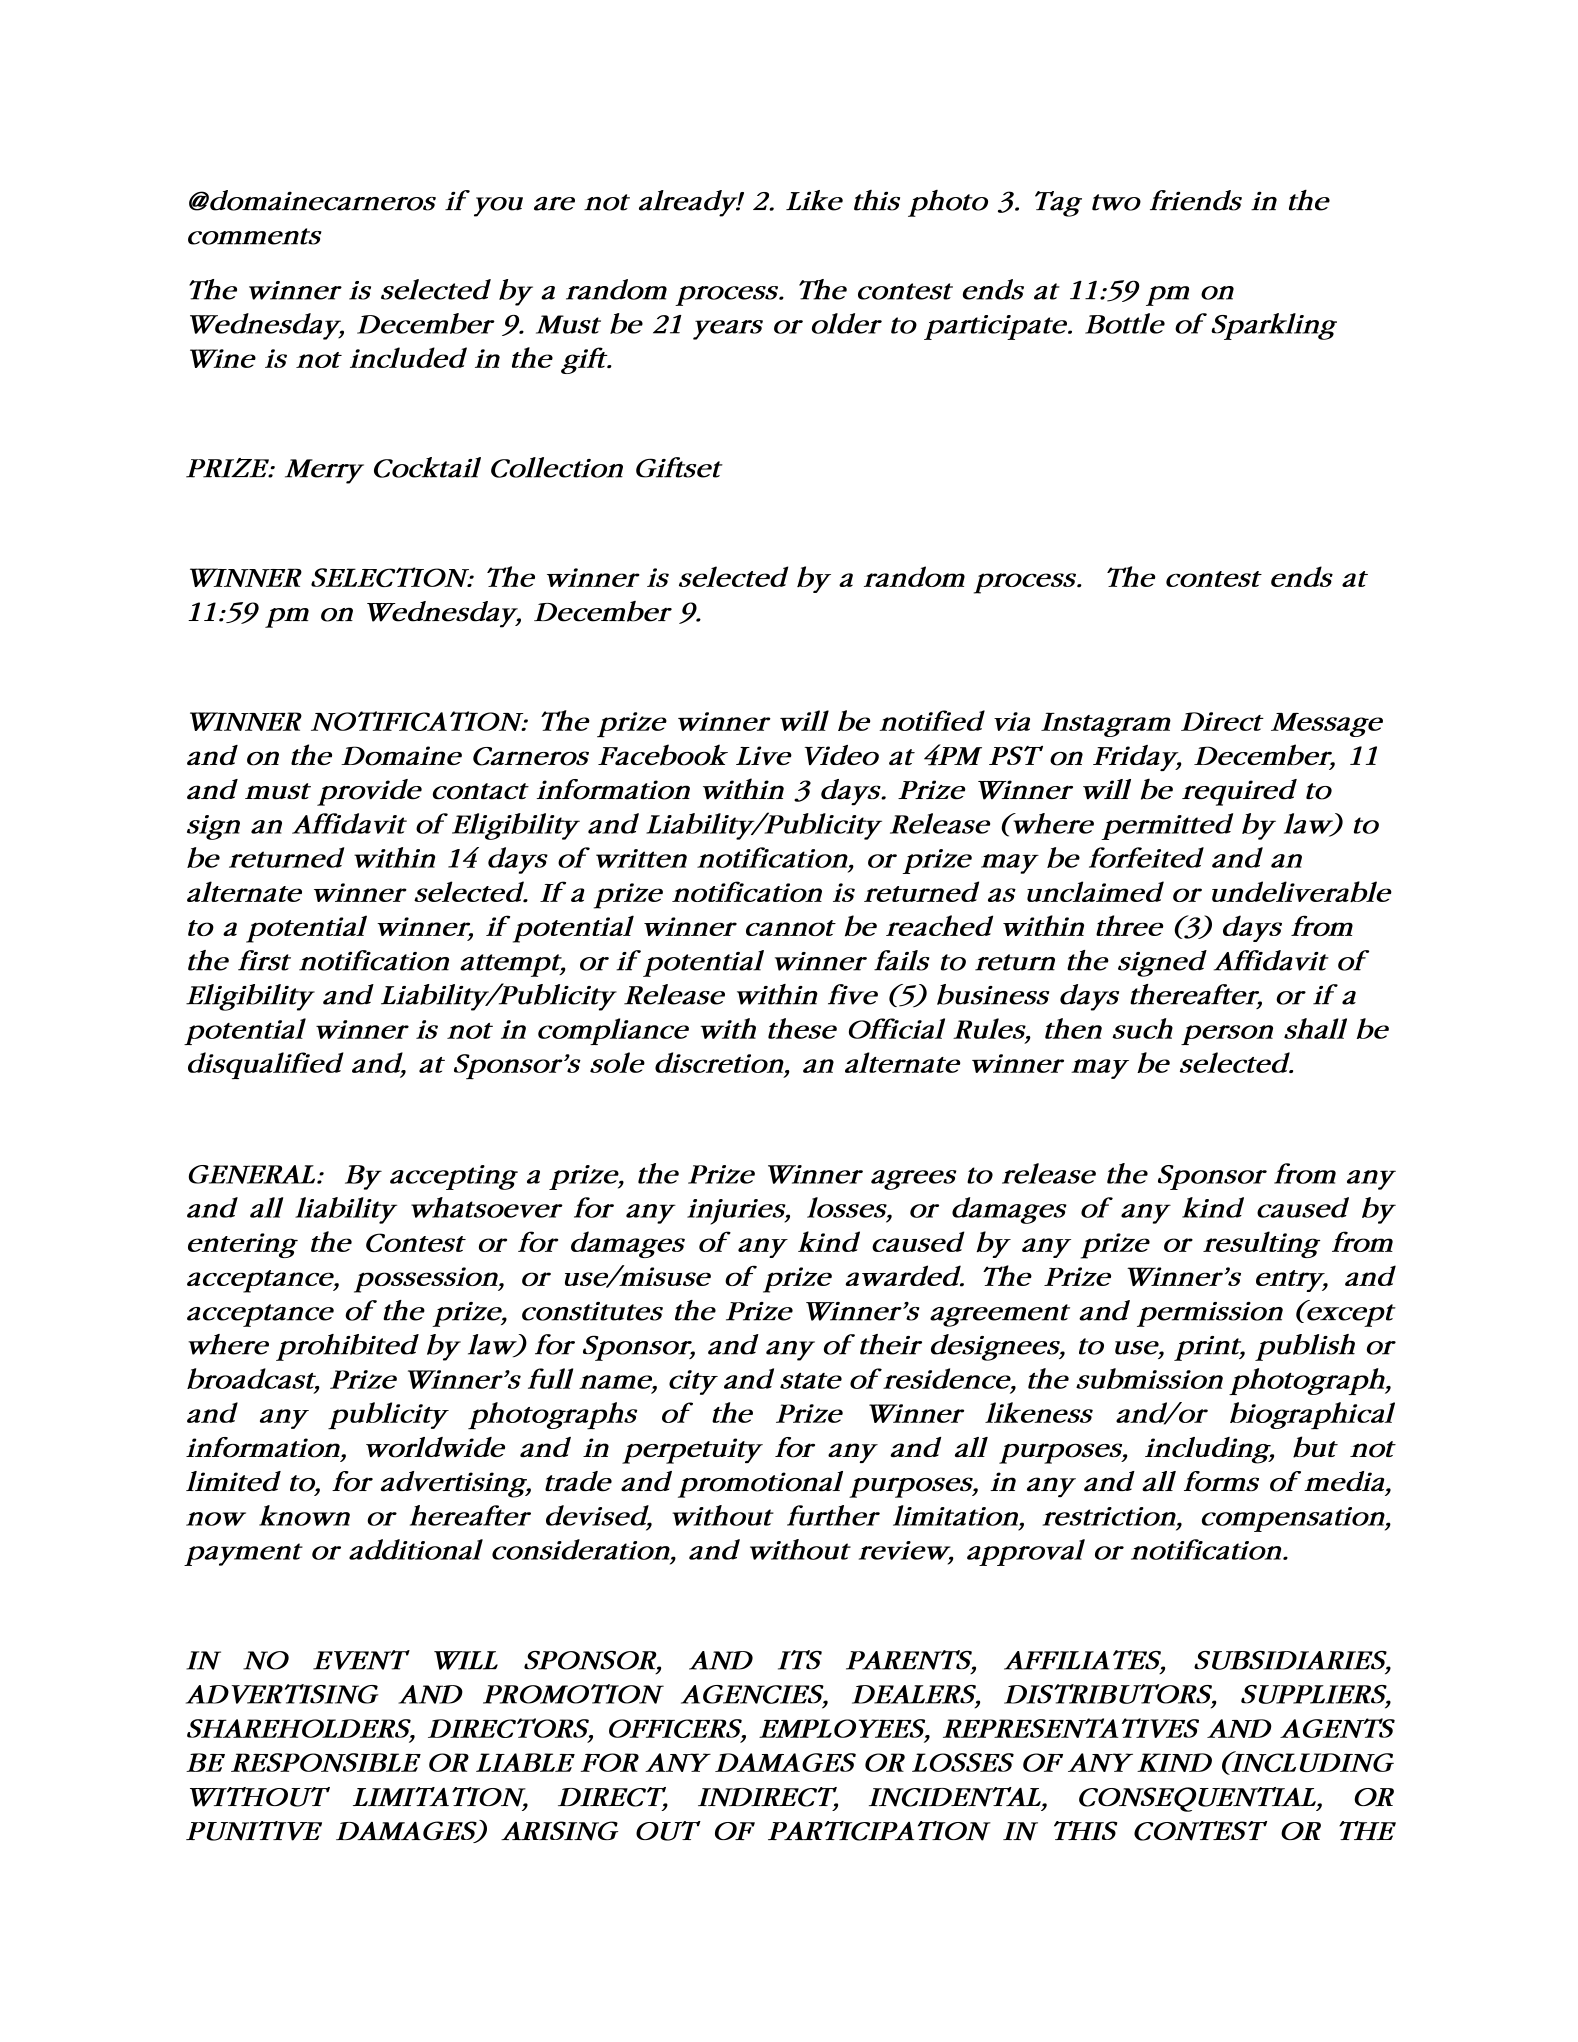 Image resolution: width=1578 pixels, height=2042 pixels. What do you see at coordinates (879, 1831) in the document?
I see `PARTICIPATION` at bounding box center [879, 1831].
